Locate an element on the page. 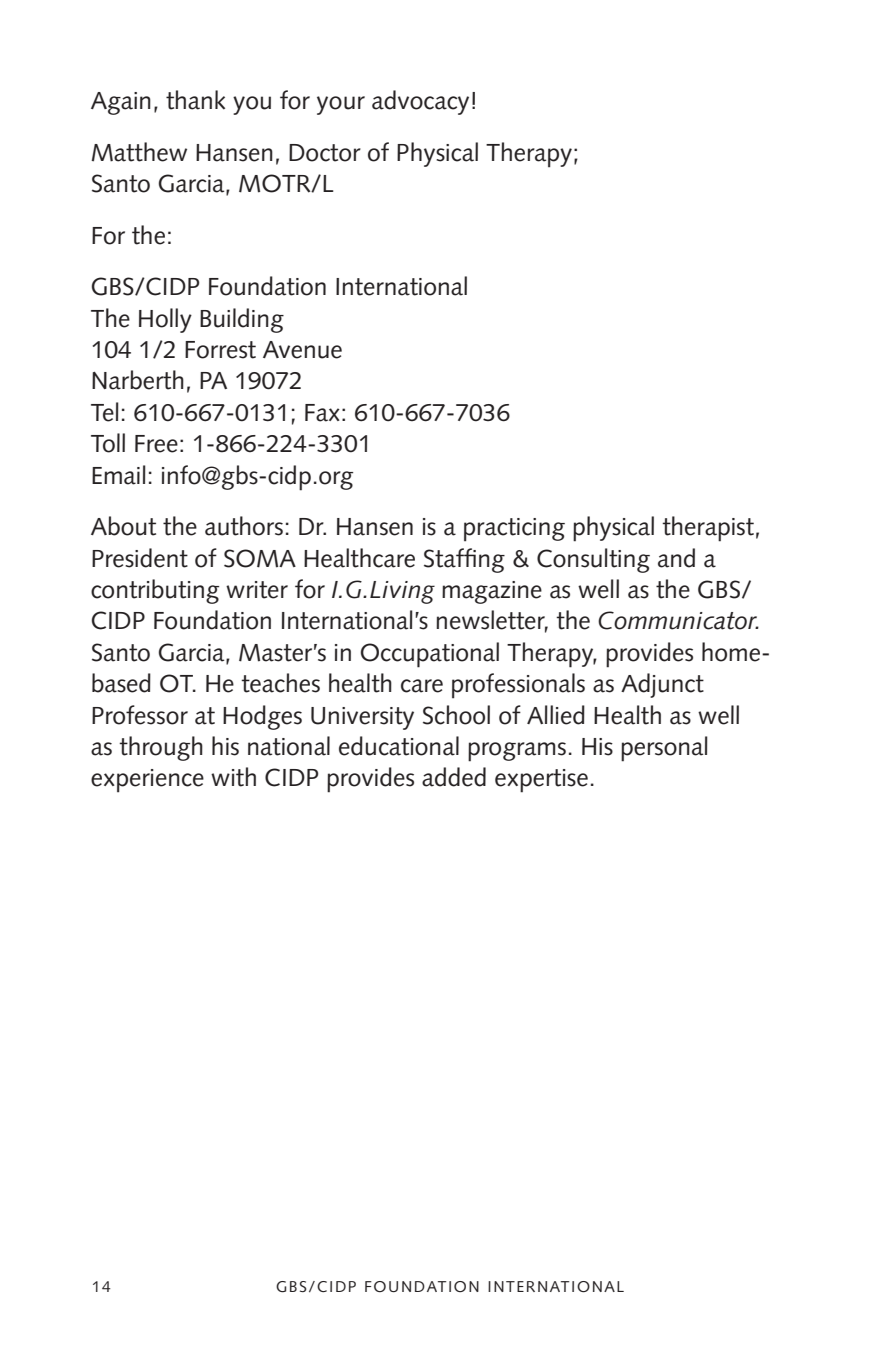 This document has width=887, height=1372. Holly is located at coordinates (165, 320).
